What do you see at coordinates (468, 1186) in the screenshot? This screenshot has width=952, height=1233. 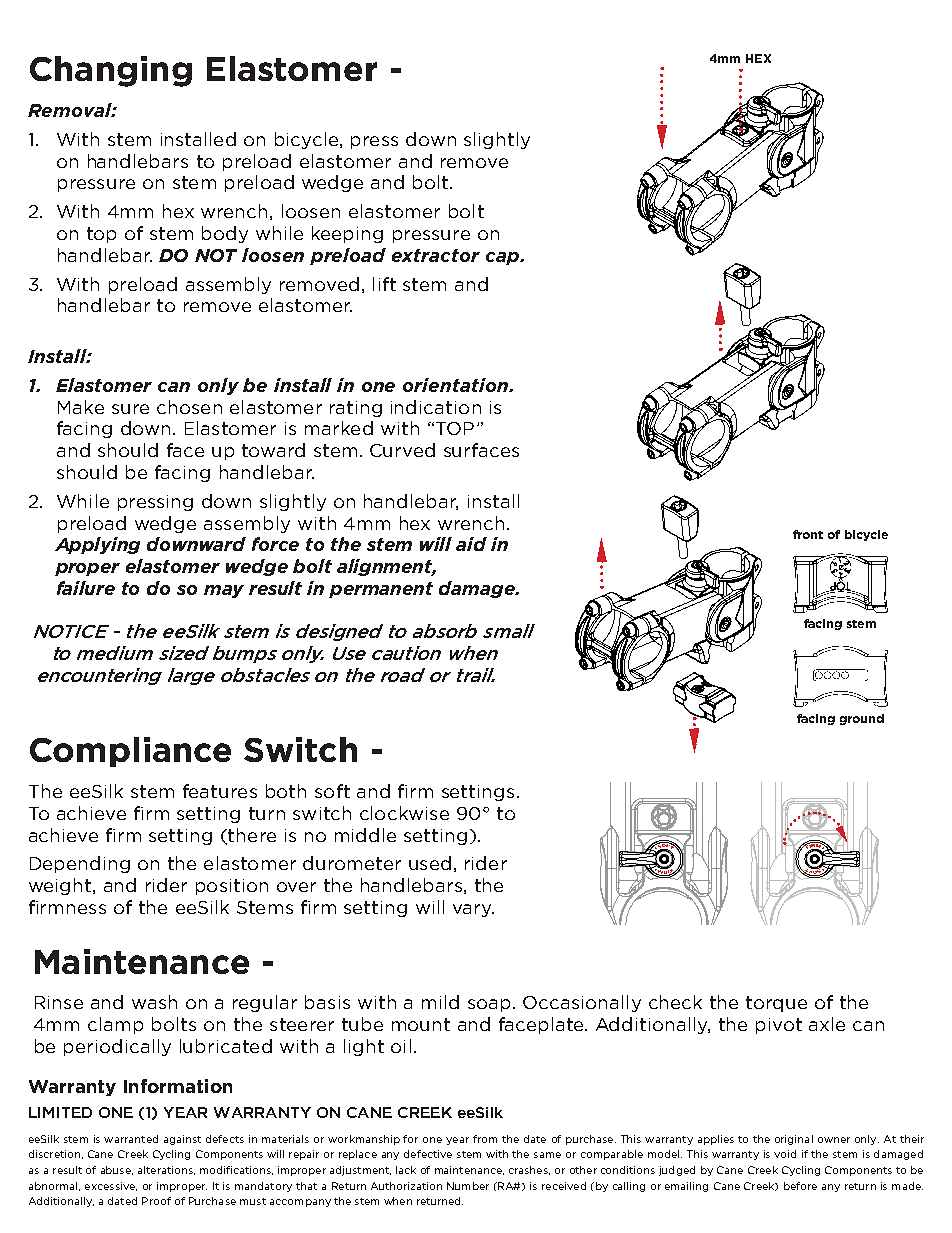 I see `Number` at bounding box center [468, 1186].
